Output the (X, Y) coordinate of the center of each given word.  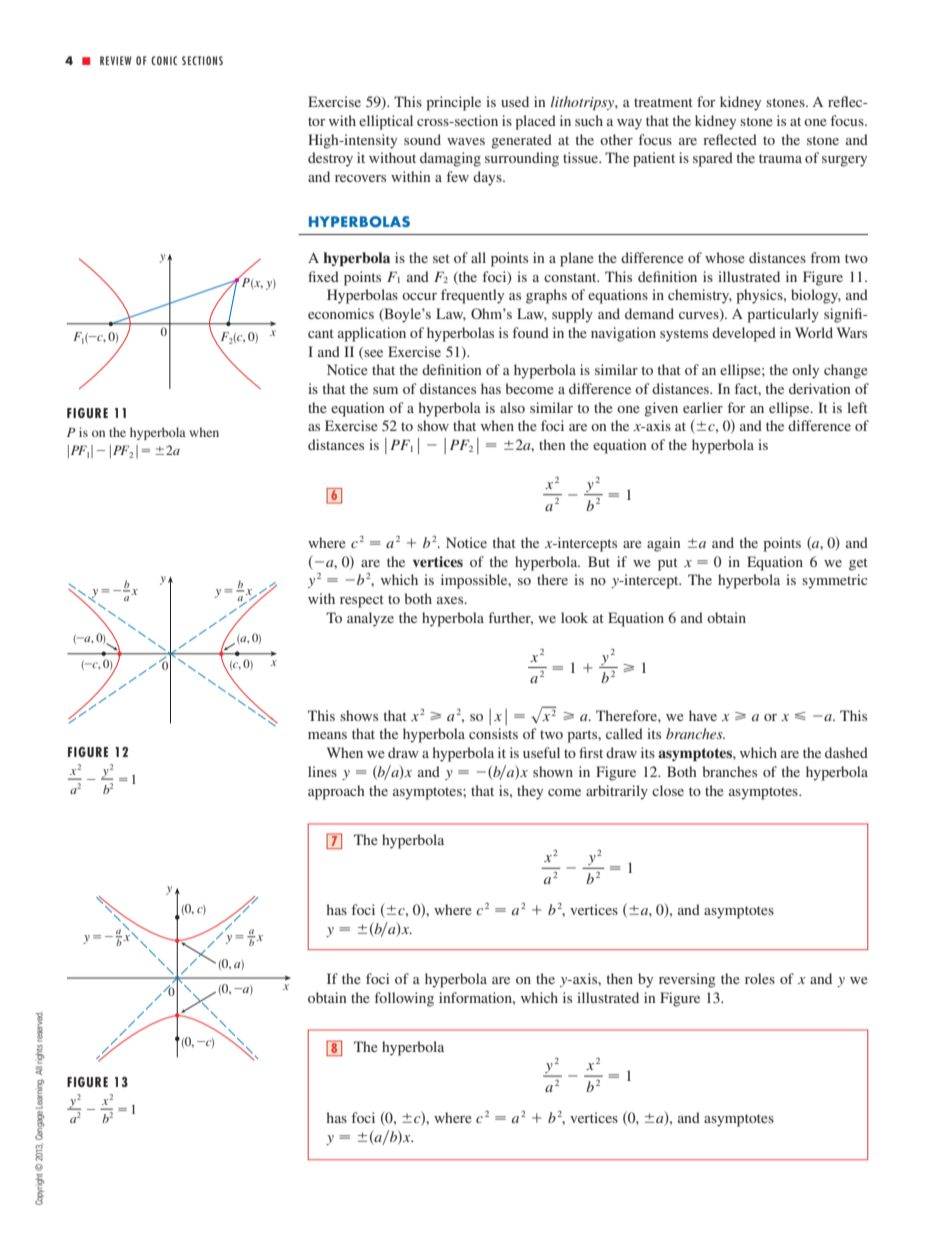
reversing (687, 980)
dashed (846, 752)
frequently (472, 296)
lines (322, 771)
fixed (323, 276)
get (858, 564)
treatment (663, 102)
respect (362, 601)
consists (493, 733)
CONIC (164, 60)
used (515, 101)
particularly (783, 315)
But (599, 561)
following (404, 999)
